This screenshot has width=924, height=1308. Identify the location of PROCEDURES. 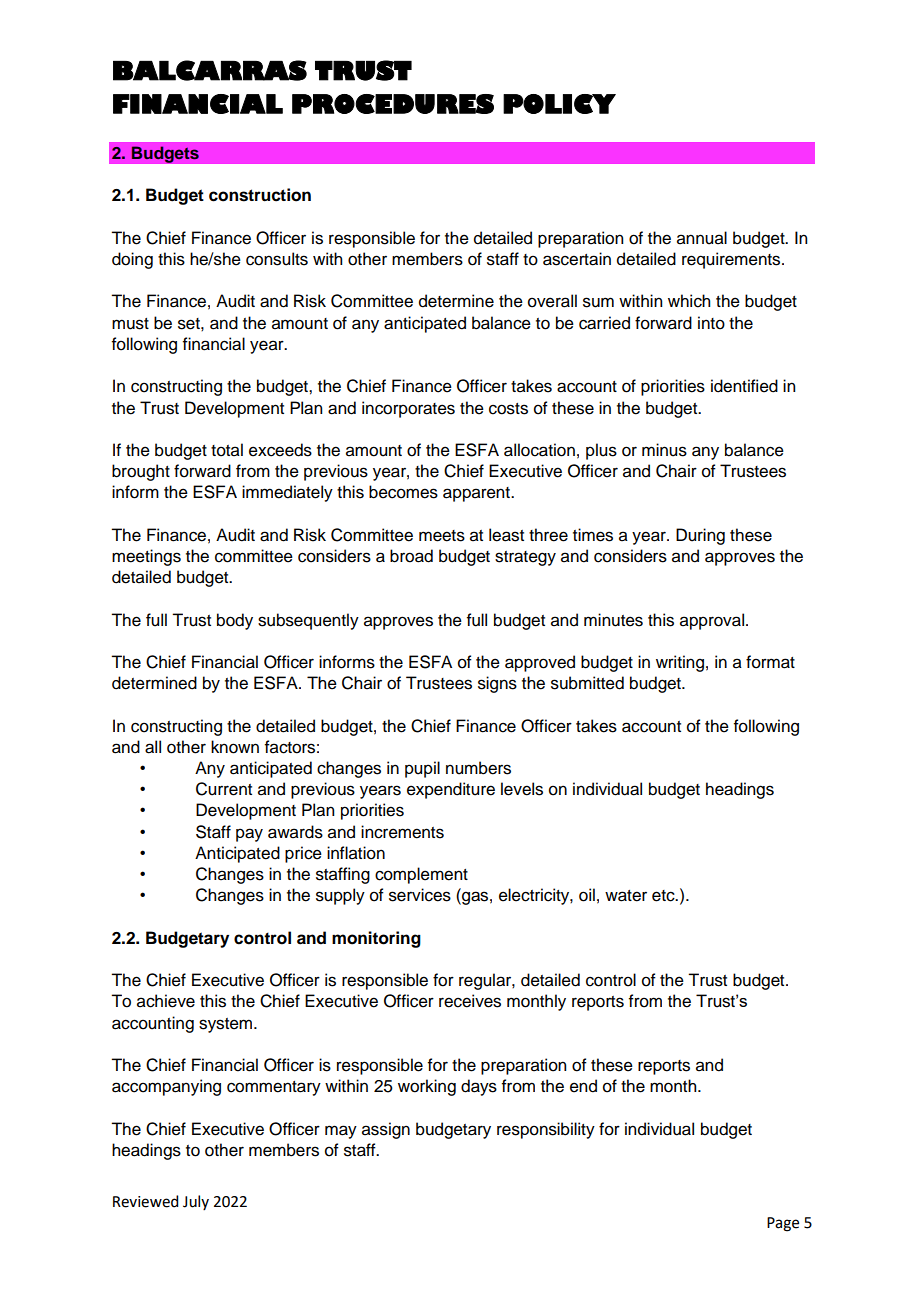
(393, 104).
